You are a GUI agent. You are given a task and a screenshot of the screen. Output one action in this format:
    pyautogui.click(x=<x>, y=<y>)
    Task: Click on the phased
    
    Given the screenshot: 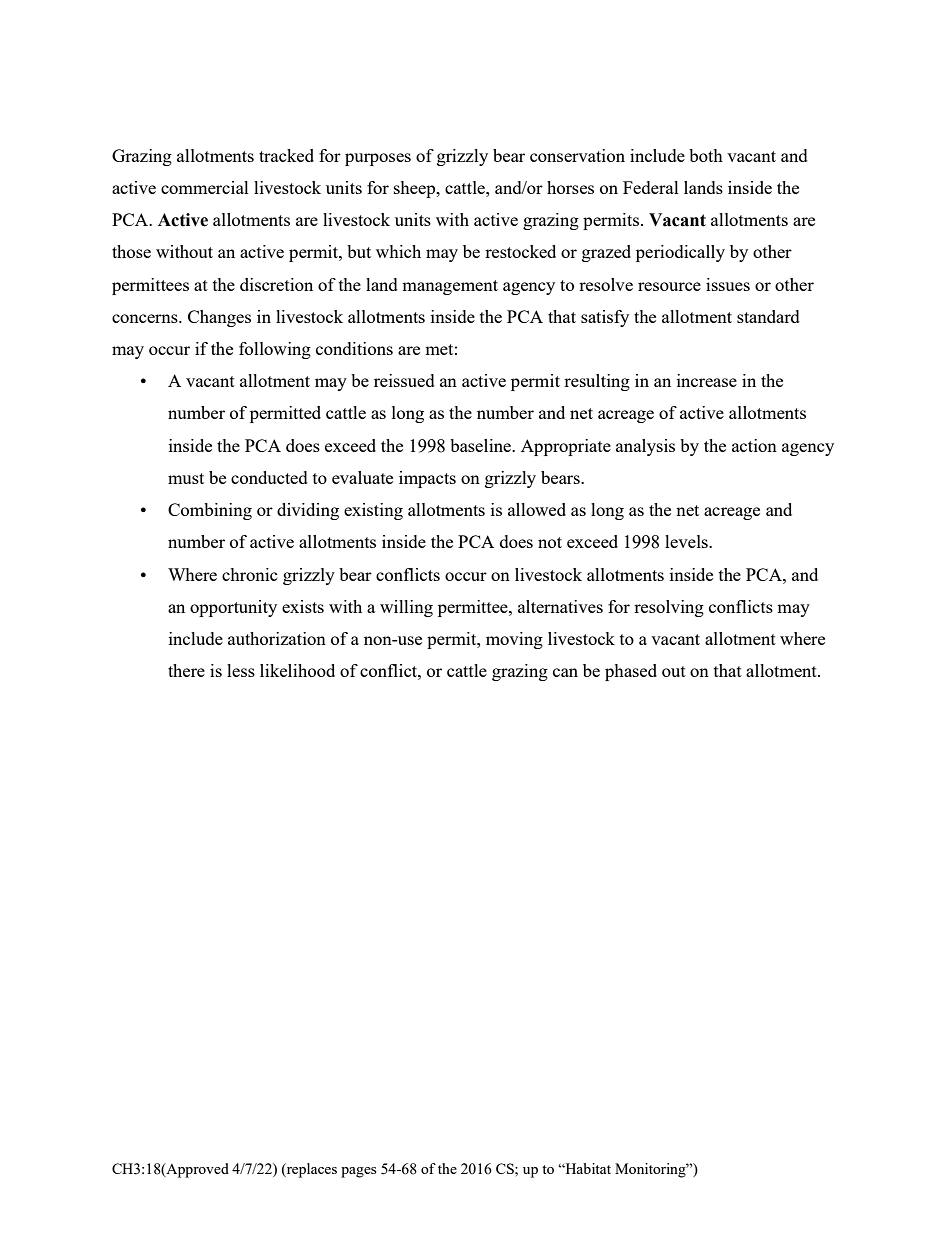 What is the action you would take?
    pyautogui.click(x=631, y=672)
